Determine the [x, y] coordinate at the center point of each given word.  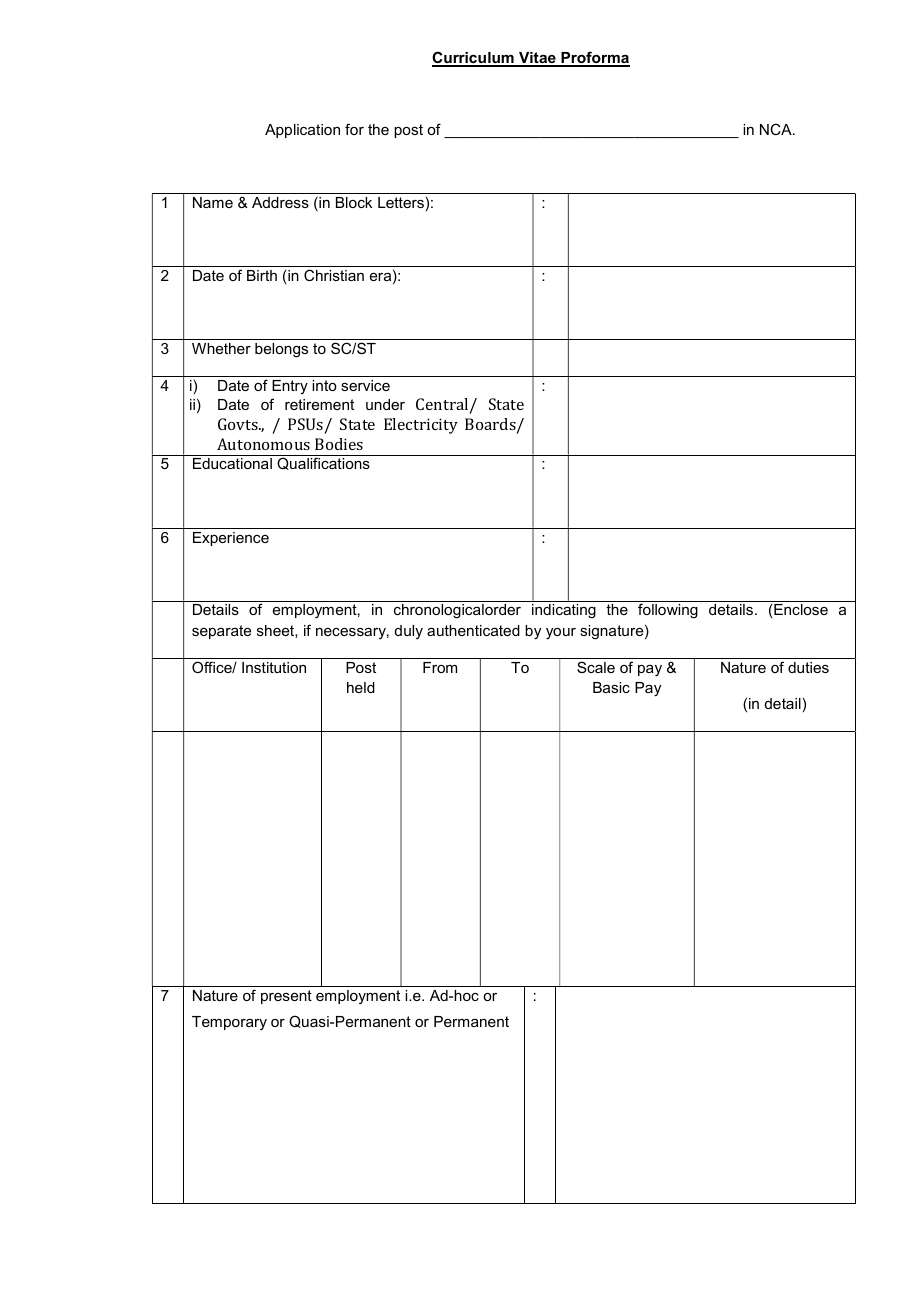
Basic [611, 687]
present [286, 997]
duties [808, 667]
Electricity [421, 426]
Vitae [537, 59]
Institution [274, 667]
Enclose [801, 609]
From [440, 667]
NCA [777, 129]
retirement [319, 404]
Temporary [229, 1023]
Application [302, 131]
